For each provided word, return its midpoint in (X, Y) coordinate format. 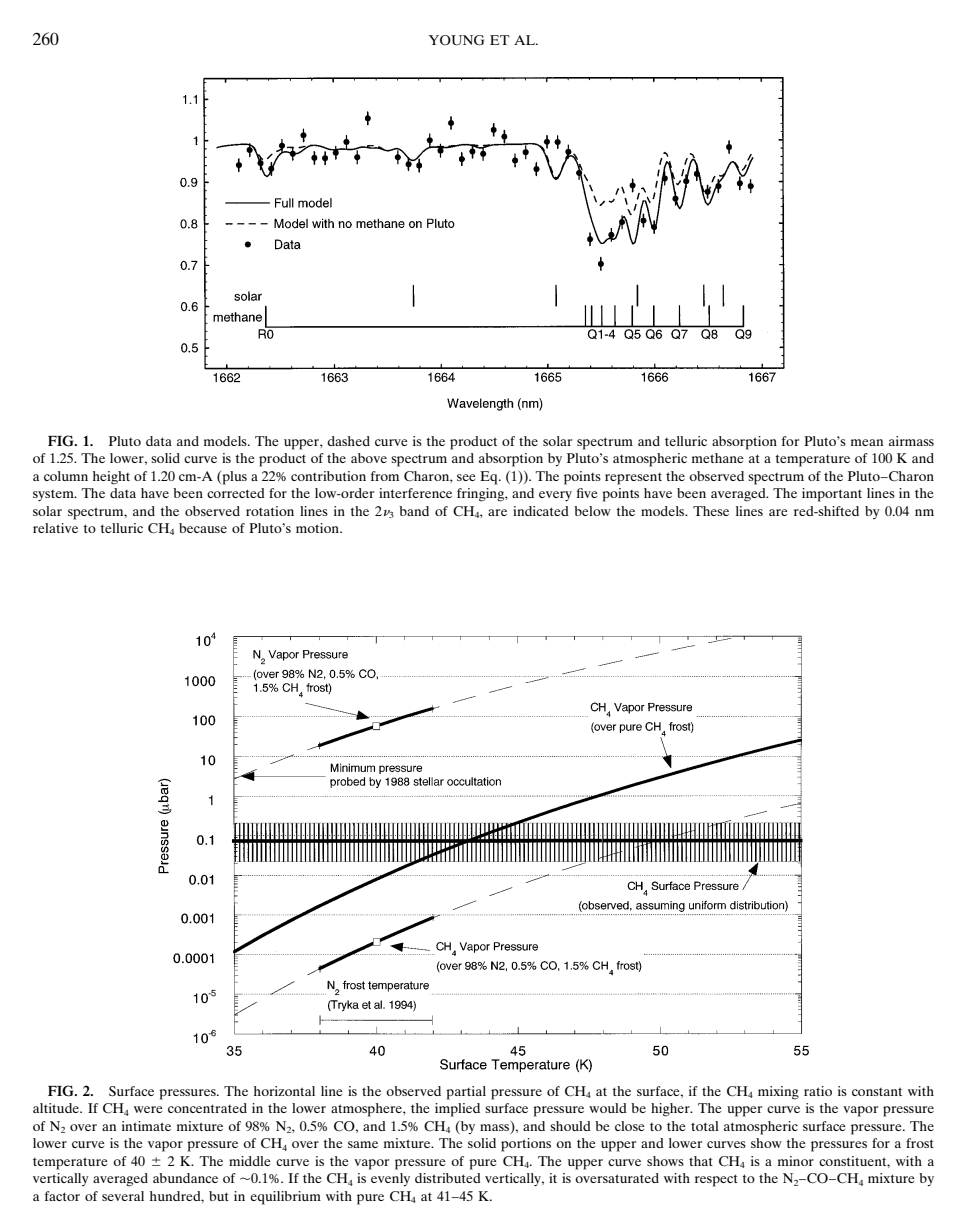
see (466, 477)
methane (718, 458)
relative (55, 528)
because (203, 528)
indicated (541, 511)
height (111, 478)
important (832, 495)
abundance (185, 1178)
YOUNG (456, 40)
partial (466, 1093)
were (148, 1109)
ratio (818, 1091)
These (711, 511)
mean (867, 442)
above (369, 458)
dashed (348, 441)
